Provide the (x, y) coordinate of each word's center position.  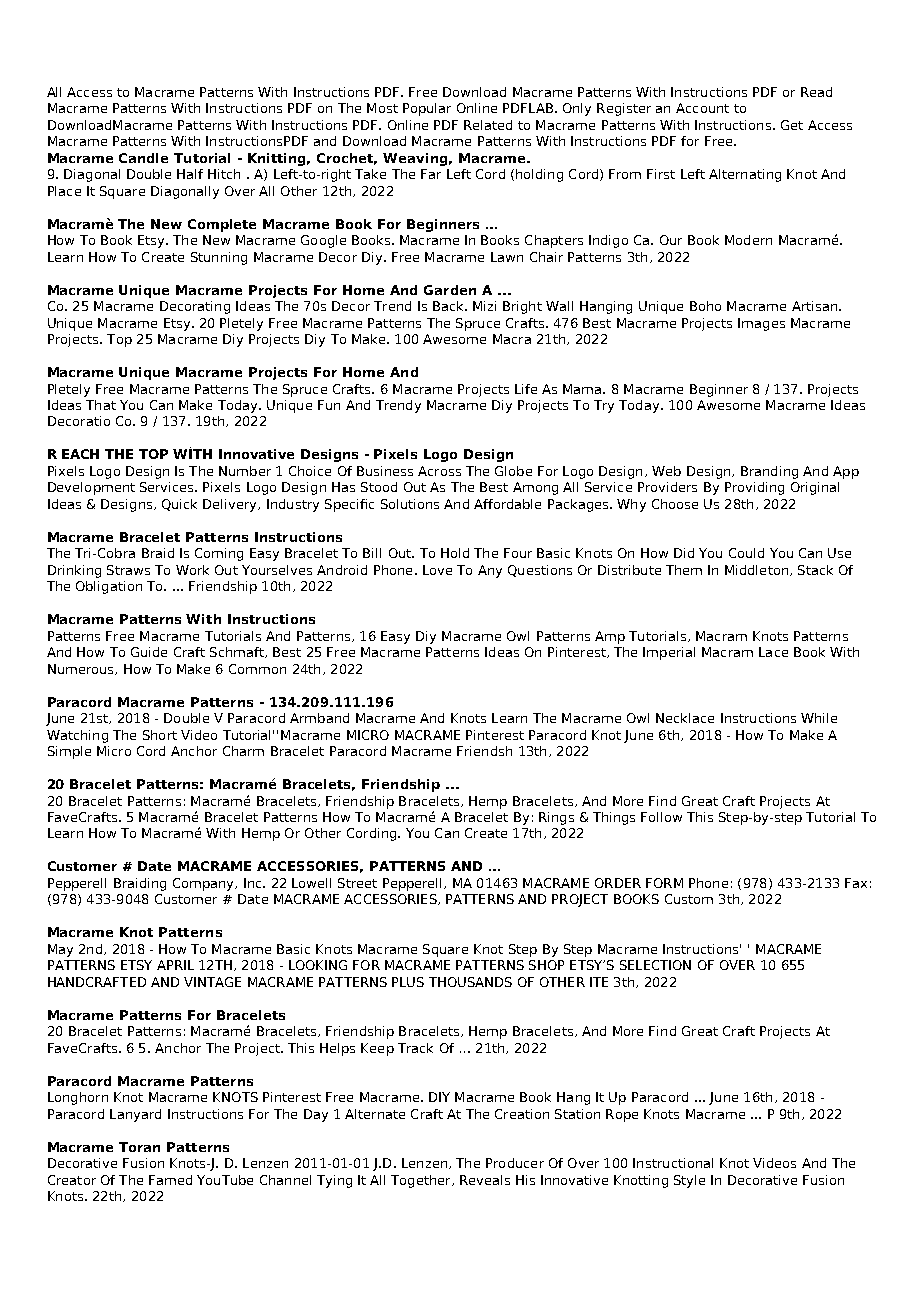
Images (761, 324)
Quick (179, 505)
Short (160, 735)
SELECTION (655, 965)
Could (746, 553)
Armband (319, 718)
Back (449, 306)
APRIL (175, 965)
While (819, 718)
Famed (170, 1180)
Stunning (219, 258)
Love (437, 570)
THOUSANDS (470, 982)
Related (488, 125)
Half (190, 174)
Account (702, 108)
